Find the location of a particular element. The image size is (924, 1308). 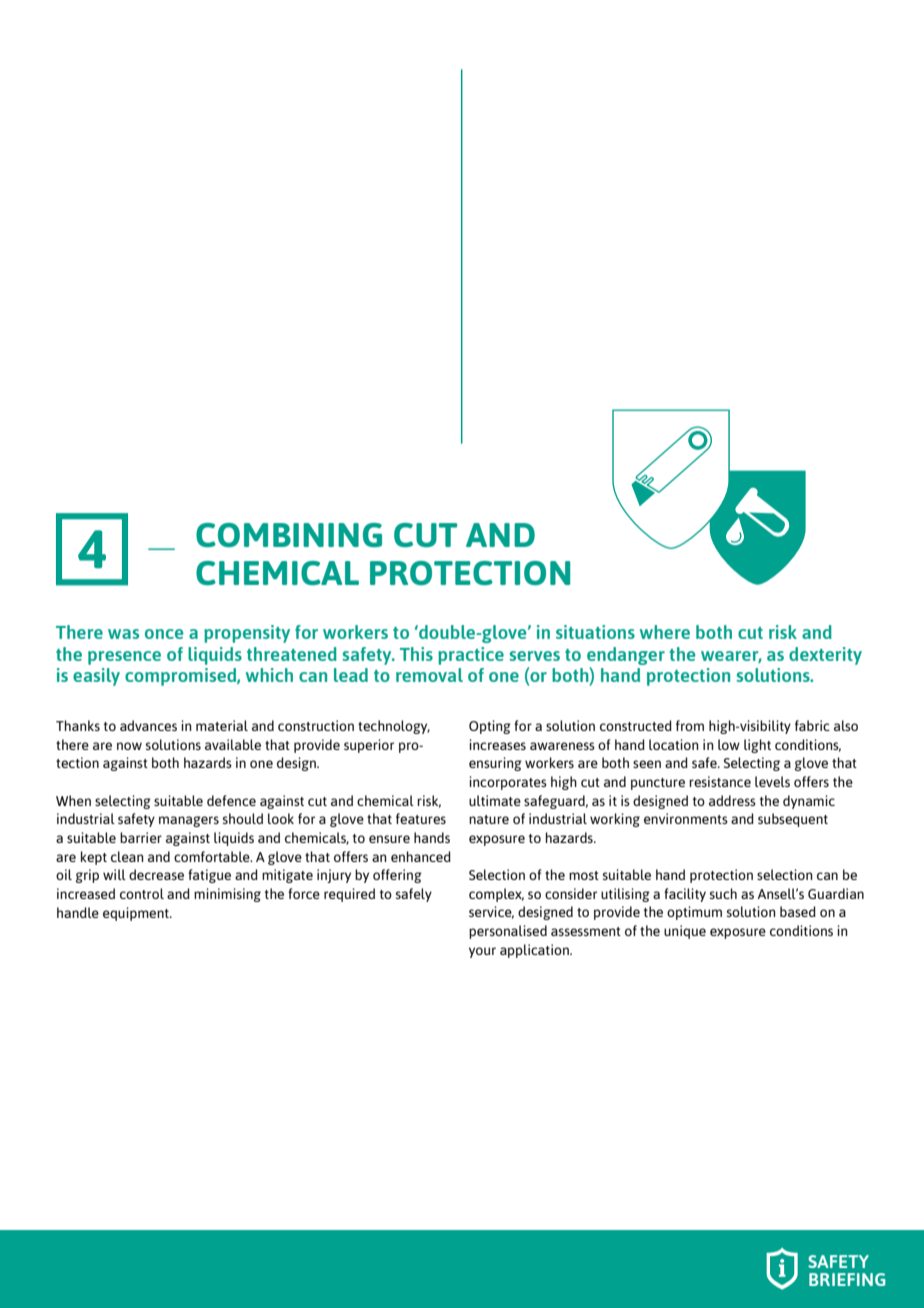

your is located at coordinates (482, 952).
